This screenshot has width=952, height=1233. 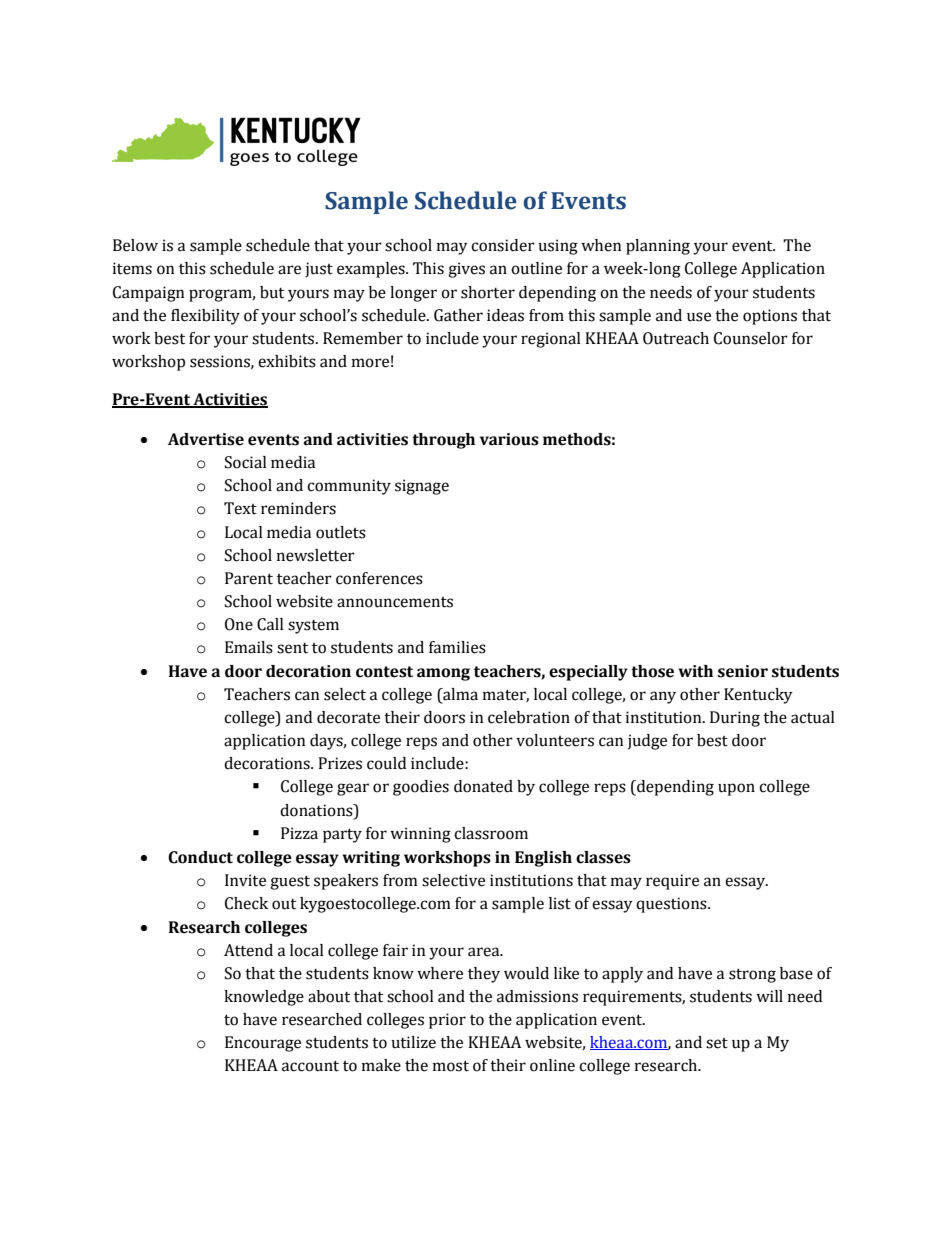 What do you see at coordinates (272, 292) in the screenshot?
I see `but` at bounding box center [272, 292].
